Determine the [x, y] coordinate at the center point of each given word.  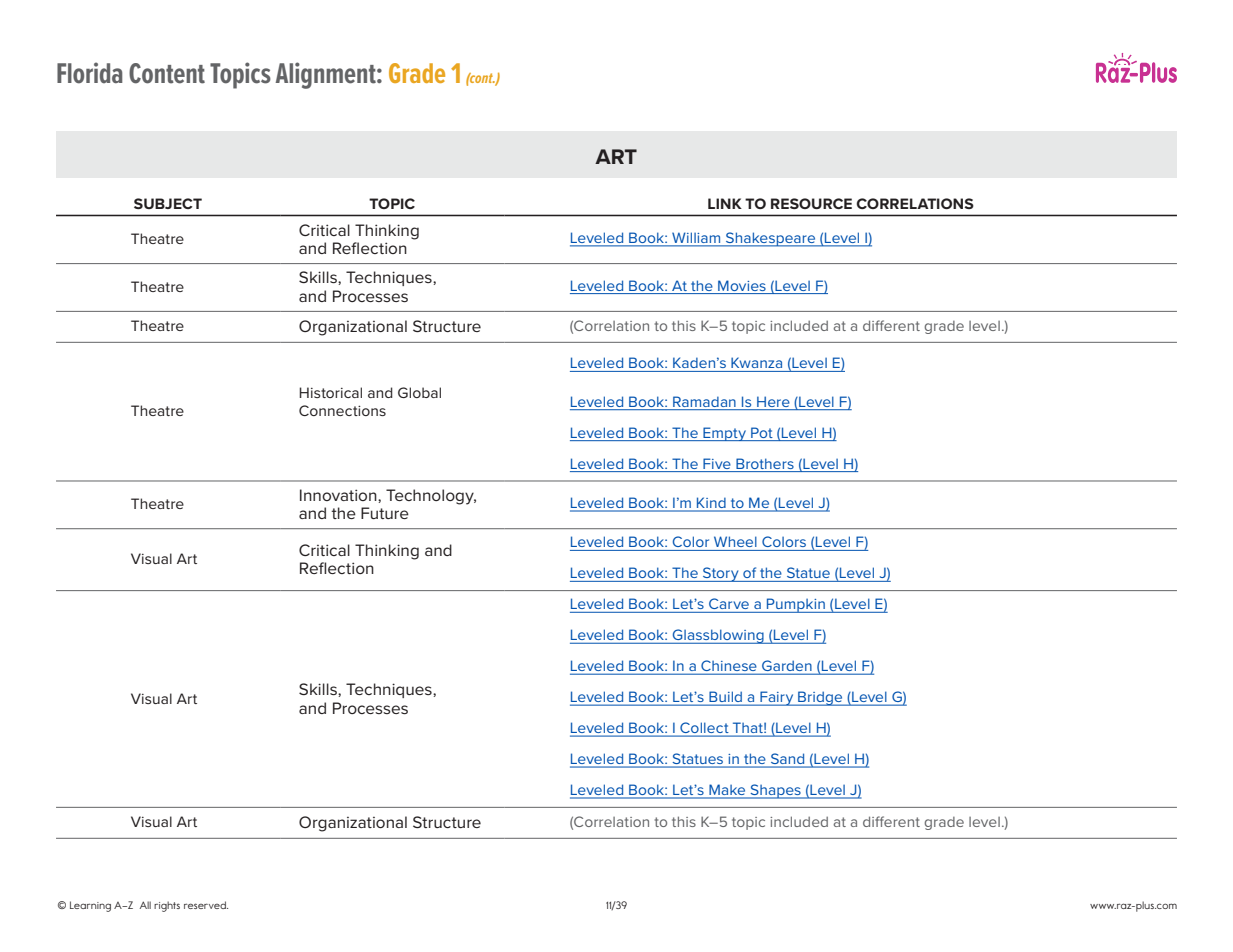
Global [419, 392]
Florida [90, 73]
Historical [330, 392]
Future [385, 513]
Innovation [339, 495]
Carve [729, 603]
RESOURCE [811, 203]
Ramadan [704, 401]
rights [167, 906]
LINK [725, 203]
